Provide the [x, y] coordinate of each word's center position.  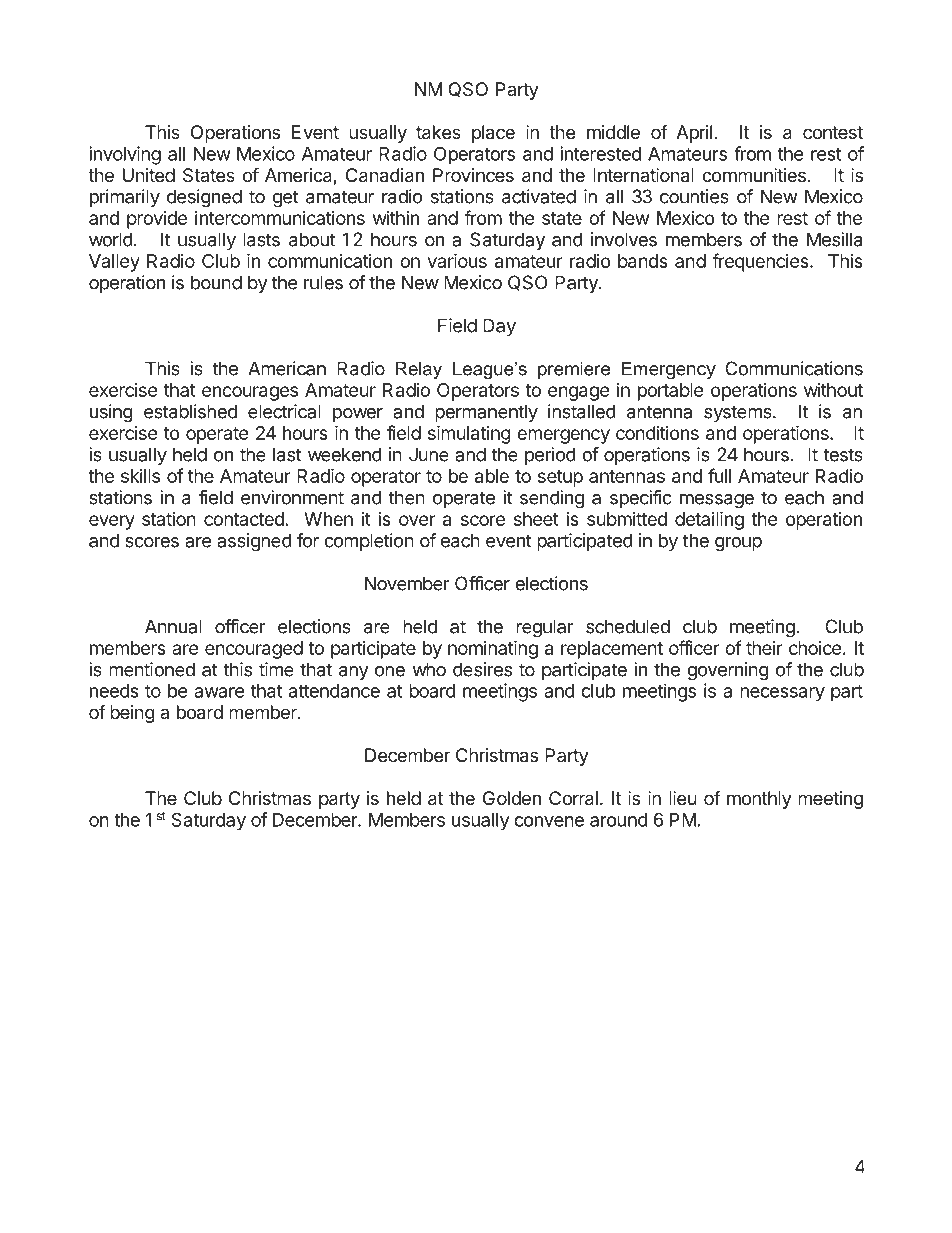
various [457, 260]
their [764, 648]
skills [140, 476]
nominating [493, 649]
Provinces [473, 175]
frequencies [761, 262]
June [429, 454]
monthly [759, 800]
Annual [173, 626]
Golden [512, 798]
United [149, 175]
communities [754, 175]
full [719, 475]
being [132, 714]
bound [216, 282]
